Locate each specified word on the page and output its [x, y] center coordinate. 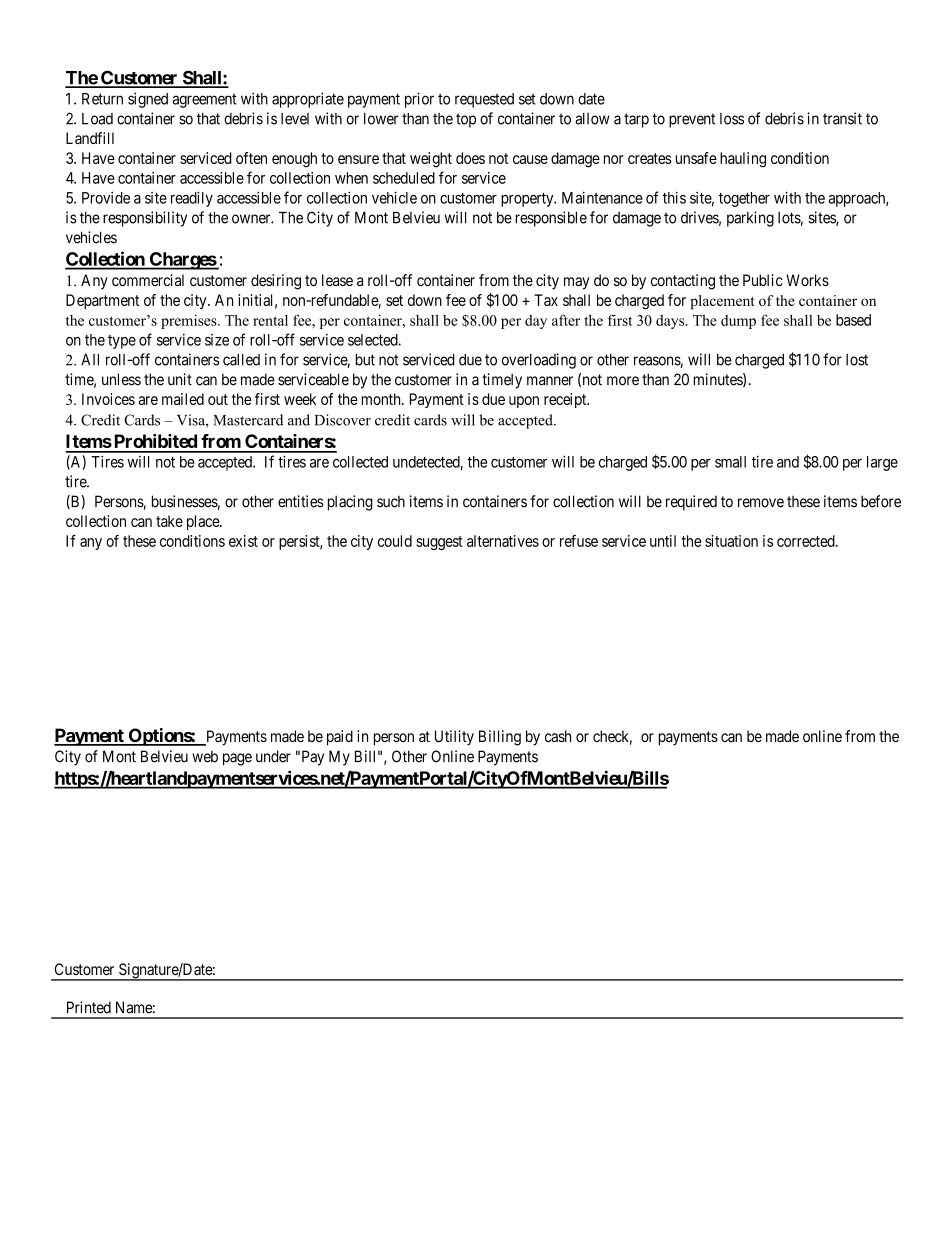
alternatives [503, 541]
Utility [454, 738]
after [566, 320]
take [169, 521]
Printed [89, 1007]
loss [732, 119]
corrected [807, 541]
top [466, 120]
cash [558, 736]
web [205, 756]
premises [190, 321]
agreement [204, 101]
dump [738, 322]
